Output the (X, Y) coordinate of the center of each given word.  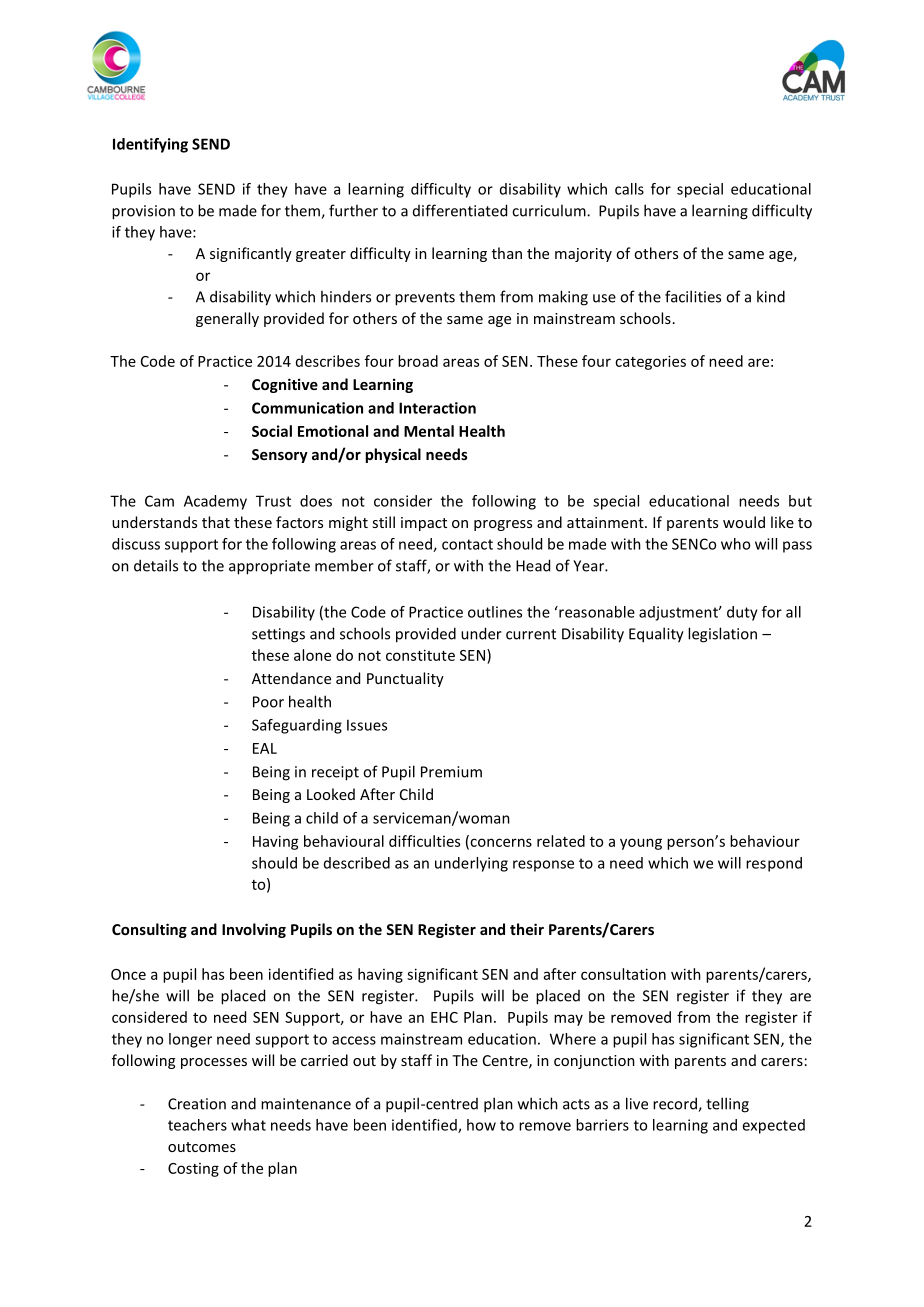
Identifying (150, 145)
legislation (722, 635)
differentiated (460, 210)
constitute (420, 655)
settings (278, 635)
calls (629, 189)
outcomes (202, 1147)
